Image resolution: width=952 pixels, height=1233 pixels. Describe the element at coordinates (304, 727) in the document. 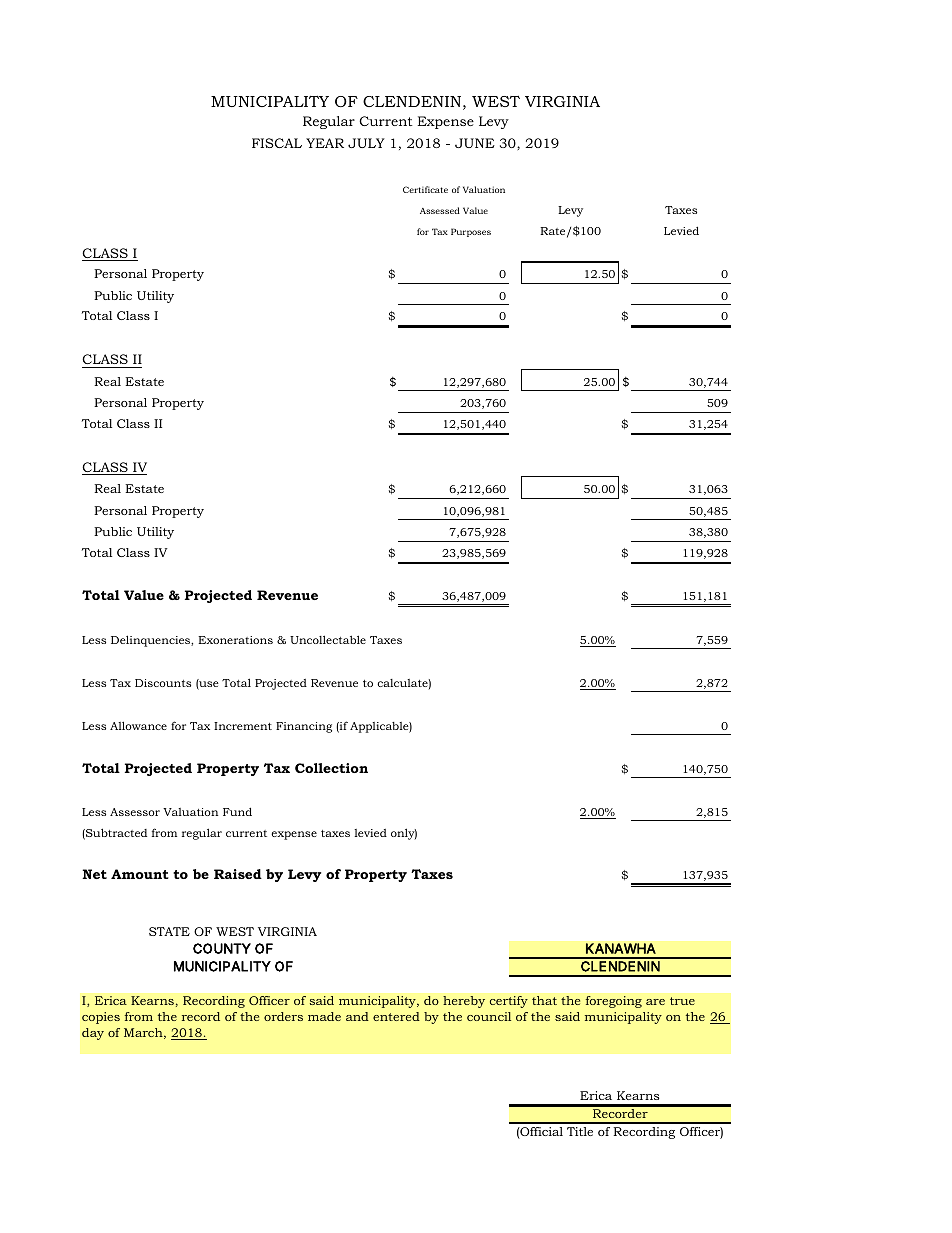

I see `Financing` at that location.
